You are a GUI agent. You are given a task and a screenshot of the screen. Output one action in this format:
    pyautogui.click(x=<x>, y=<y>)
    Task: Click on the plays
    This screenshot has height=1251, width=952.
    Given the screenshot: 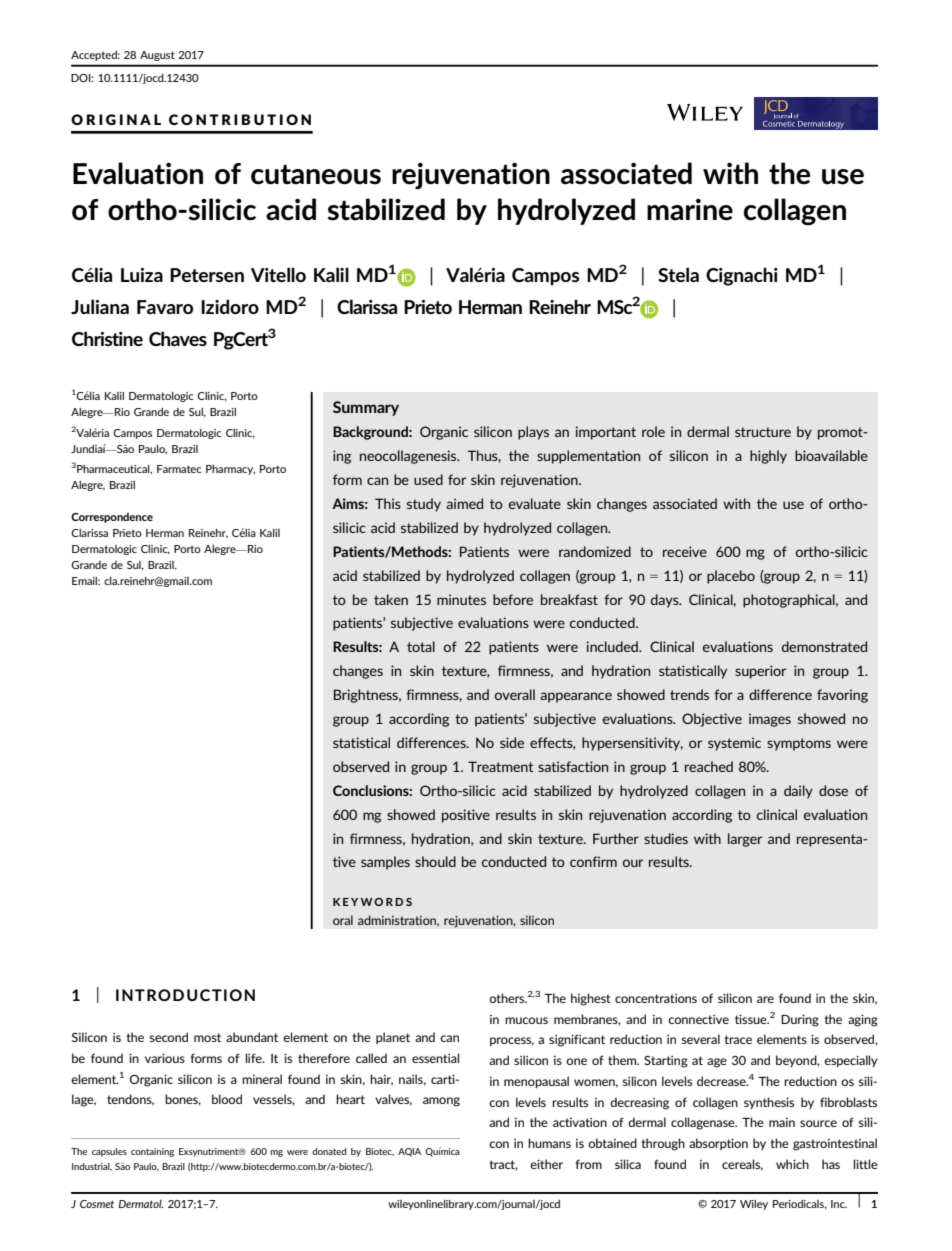 What is the action you would take?
    pyautogui.click(x=533, y=433)
